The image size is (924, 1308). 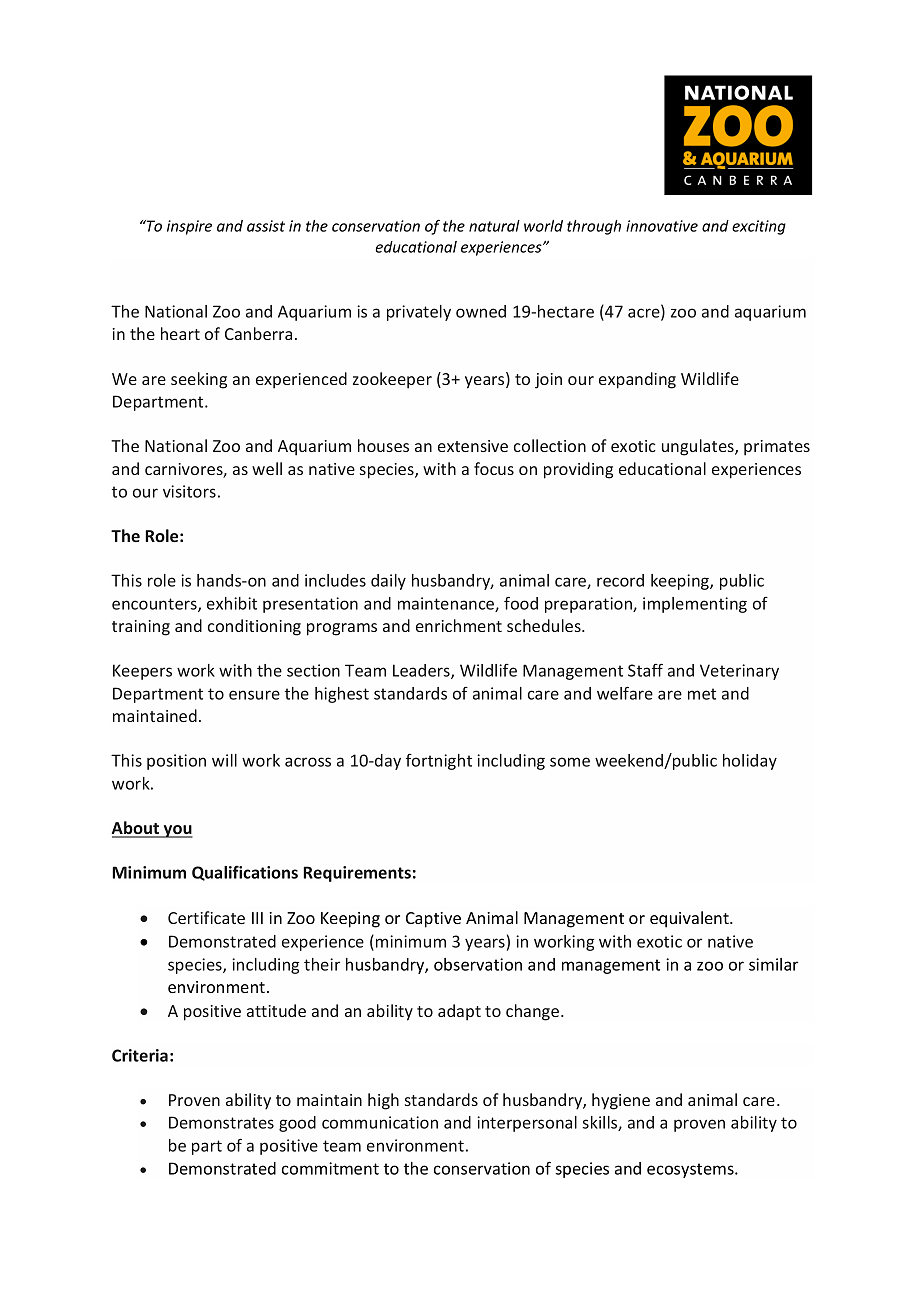 What do you see at coordinates (422, 671) in the image?
I see `Leaders` at bounding box center [422, 671].
